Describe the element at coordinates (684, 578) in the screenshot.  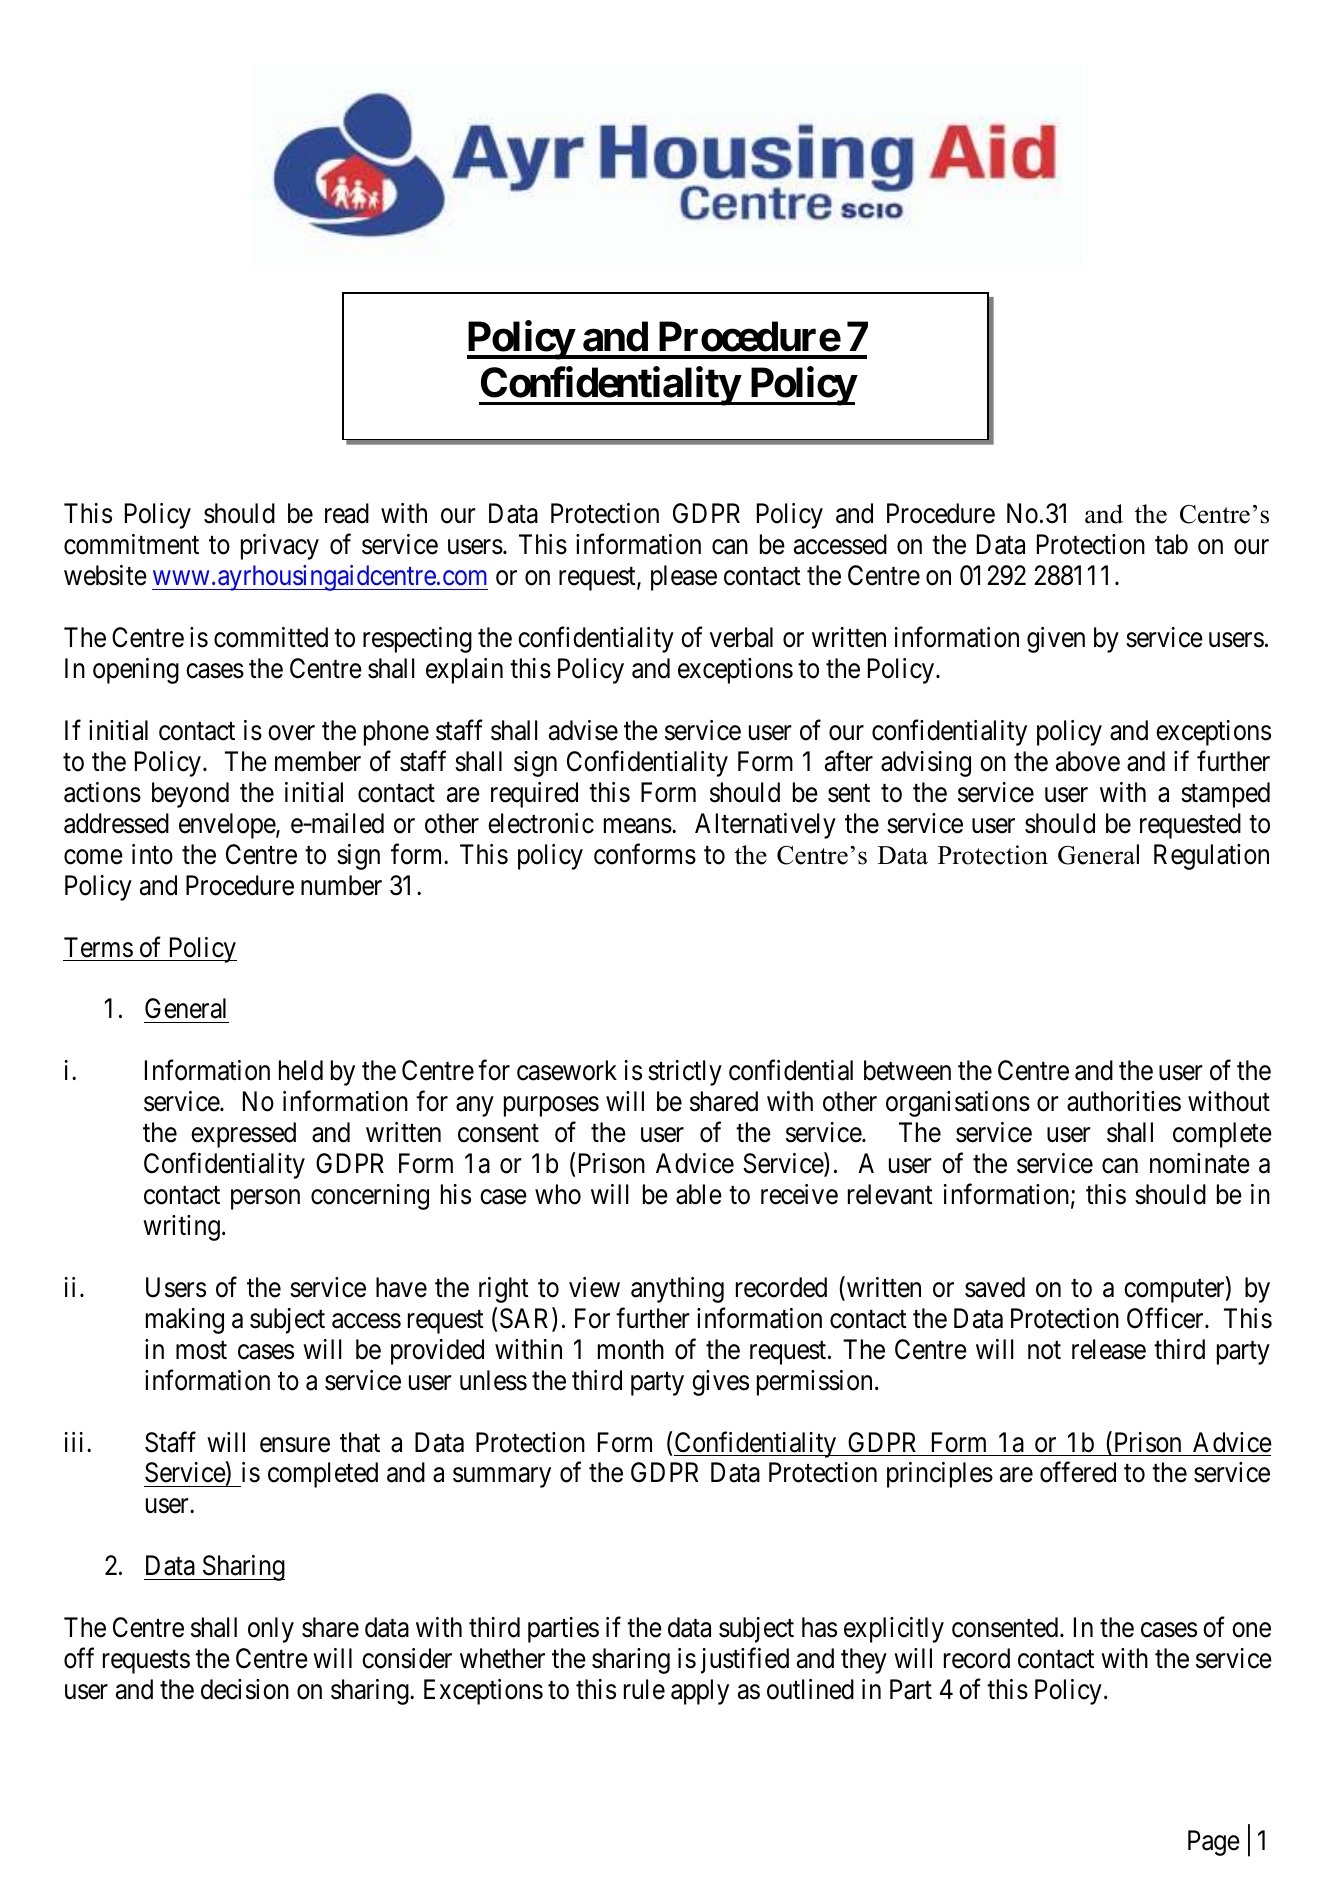
I see `please` at that location.
